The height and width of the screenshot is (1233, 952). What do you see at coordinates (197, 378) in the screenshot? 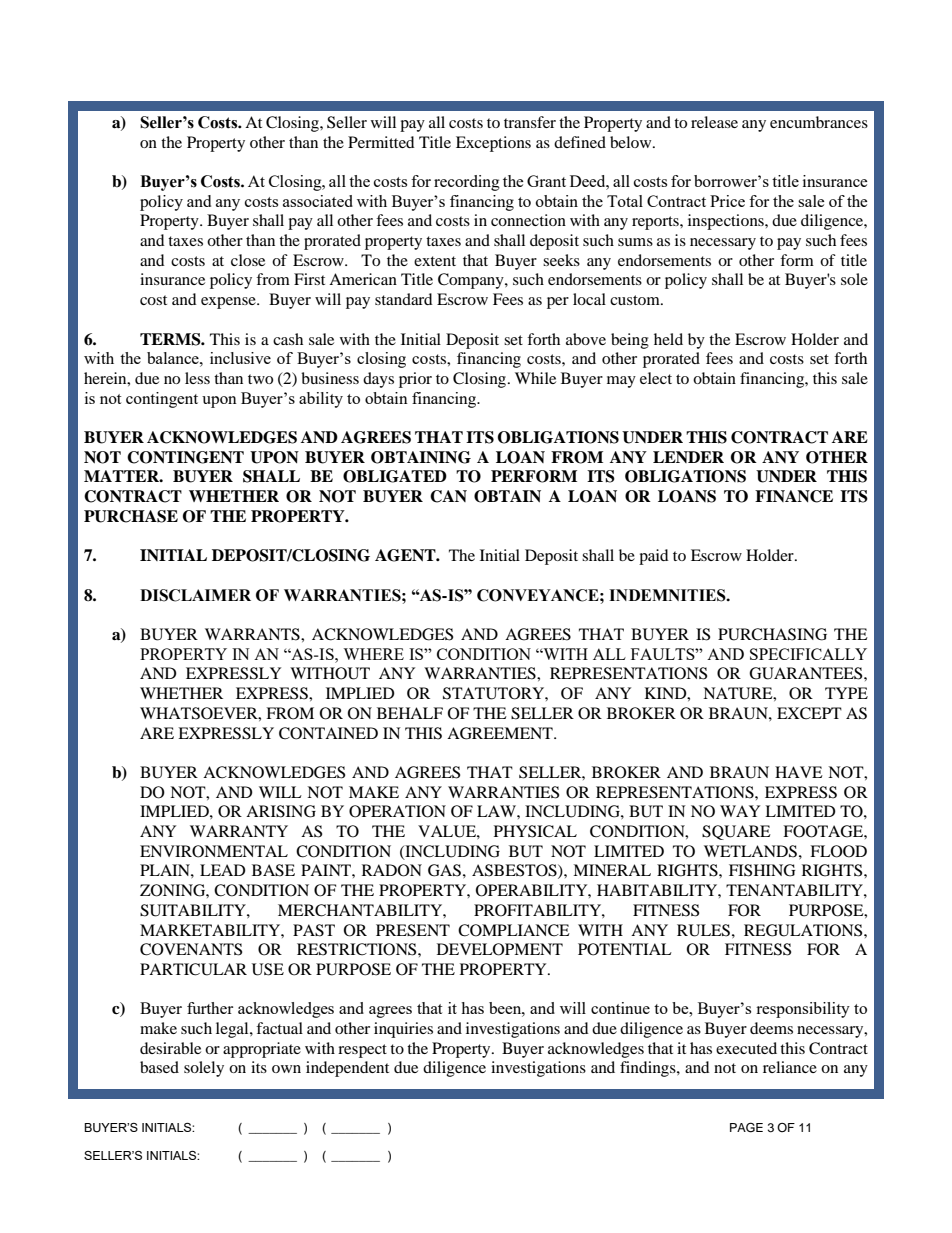
I see `less` at bounding box center [197, 378].
